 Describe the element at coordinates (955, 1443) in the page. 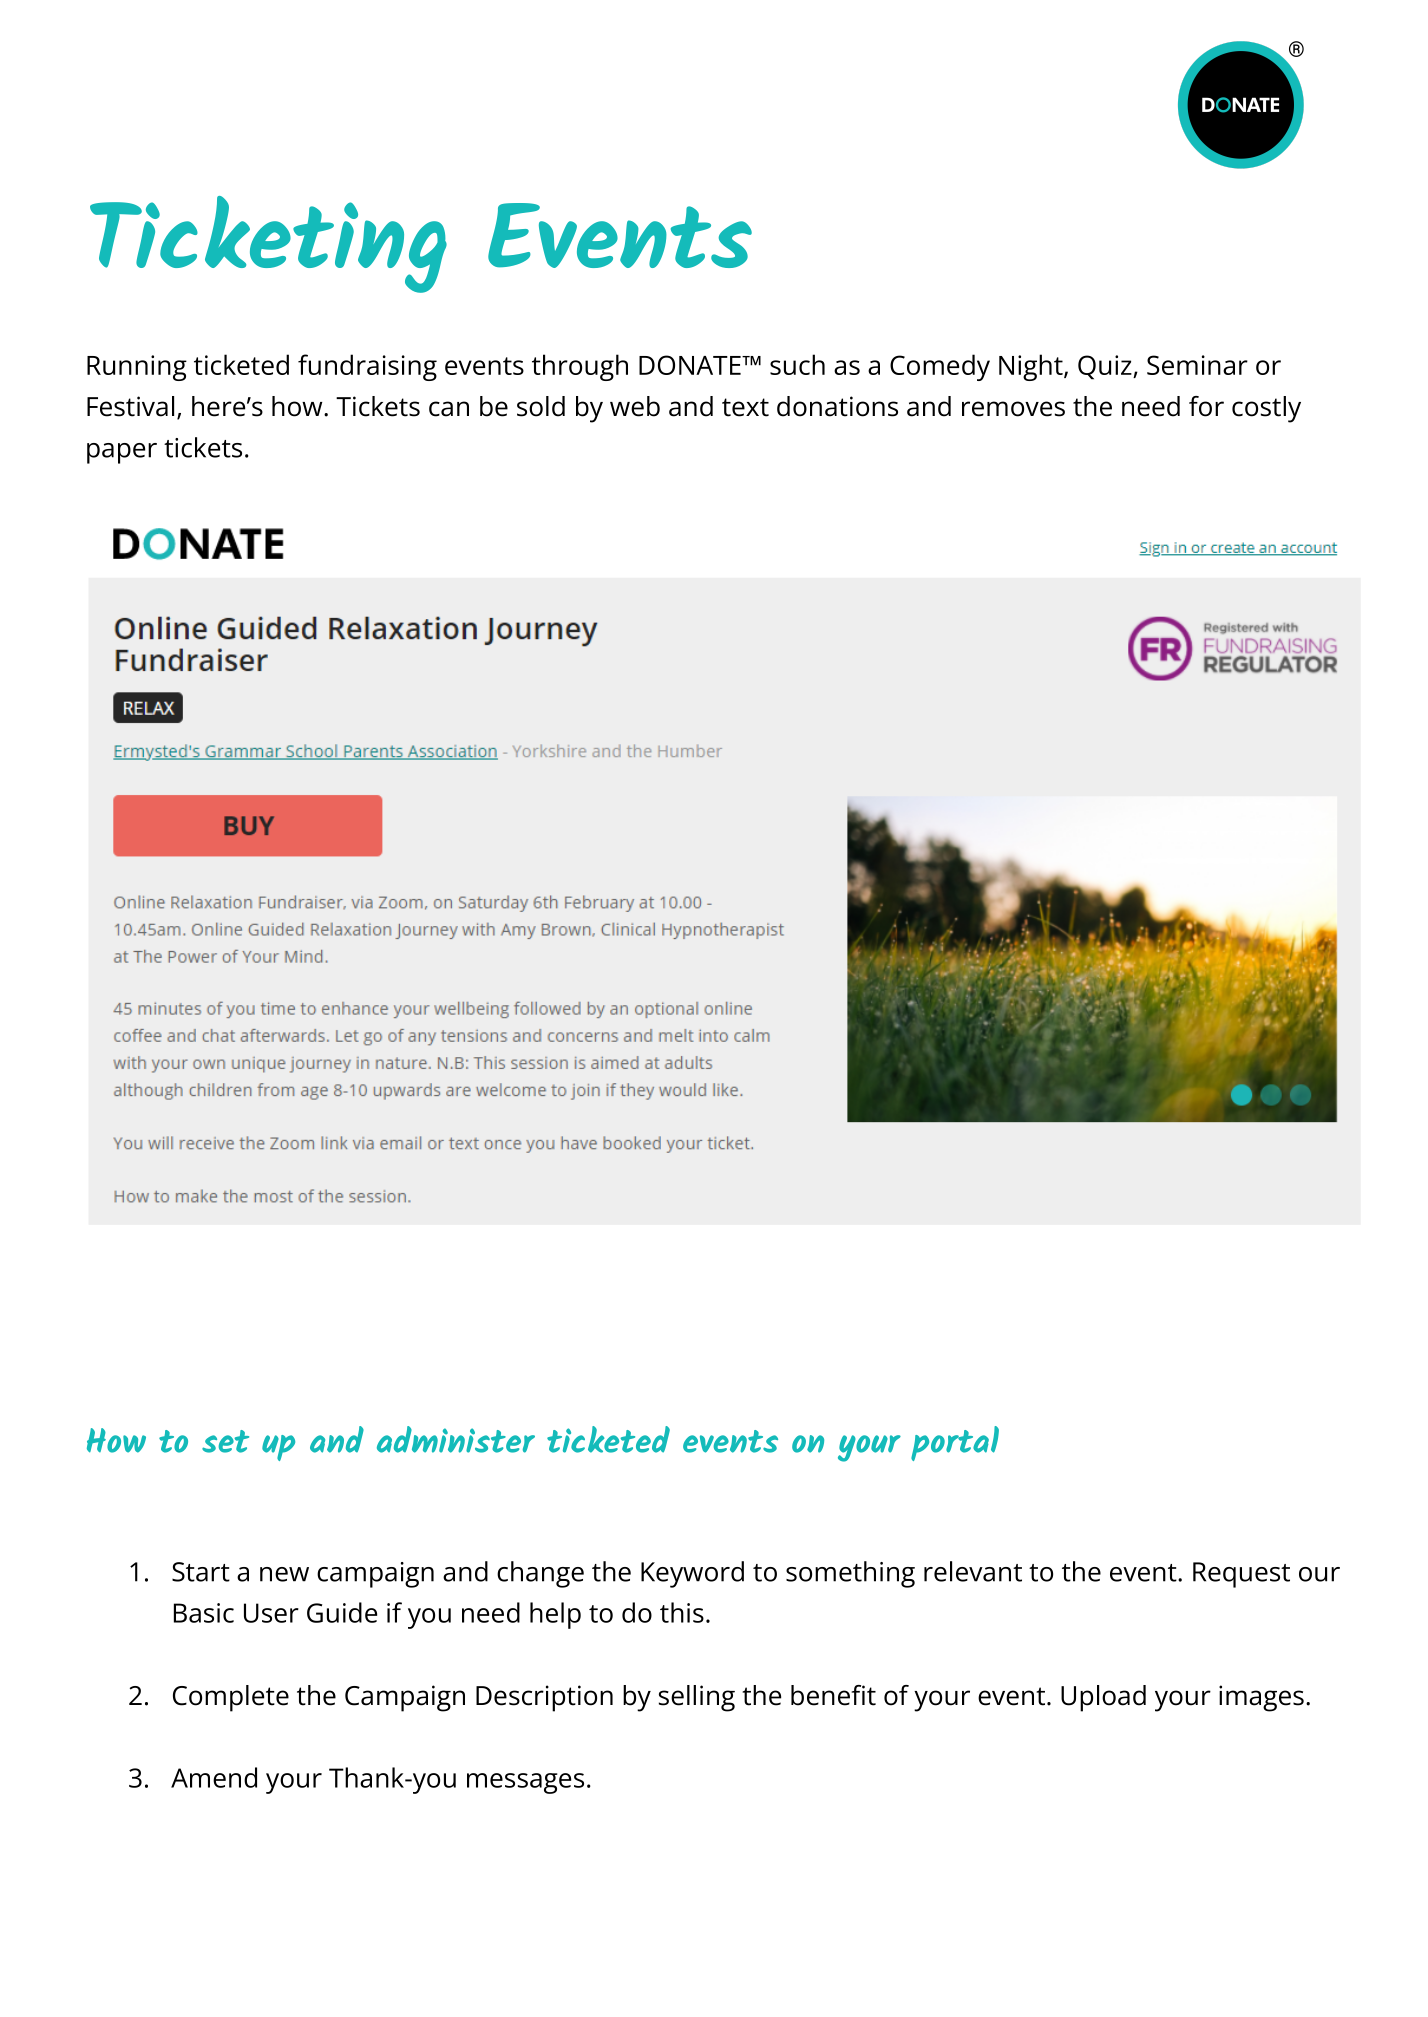

I see `portal` at that location.
